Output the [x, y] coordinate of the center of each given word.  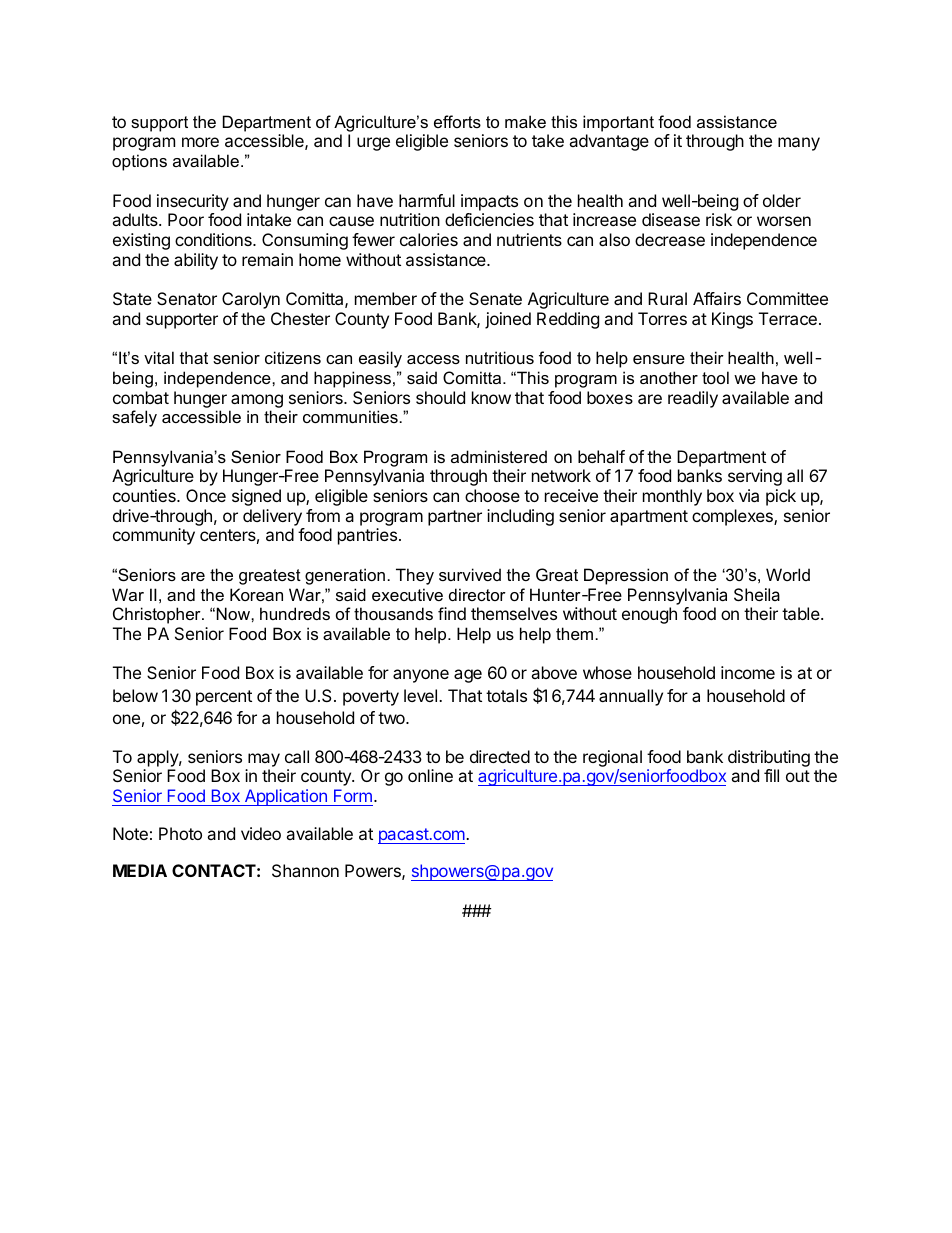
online [430, 775]
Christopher [158, 615]
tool [715, 377]
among [257, 401]
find [452, 613]
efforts [457, 121]
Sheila [757, 594]
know [491, 397]
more [200, 142]
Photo [180, 833]
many [799, 144]
